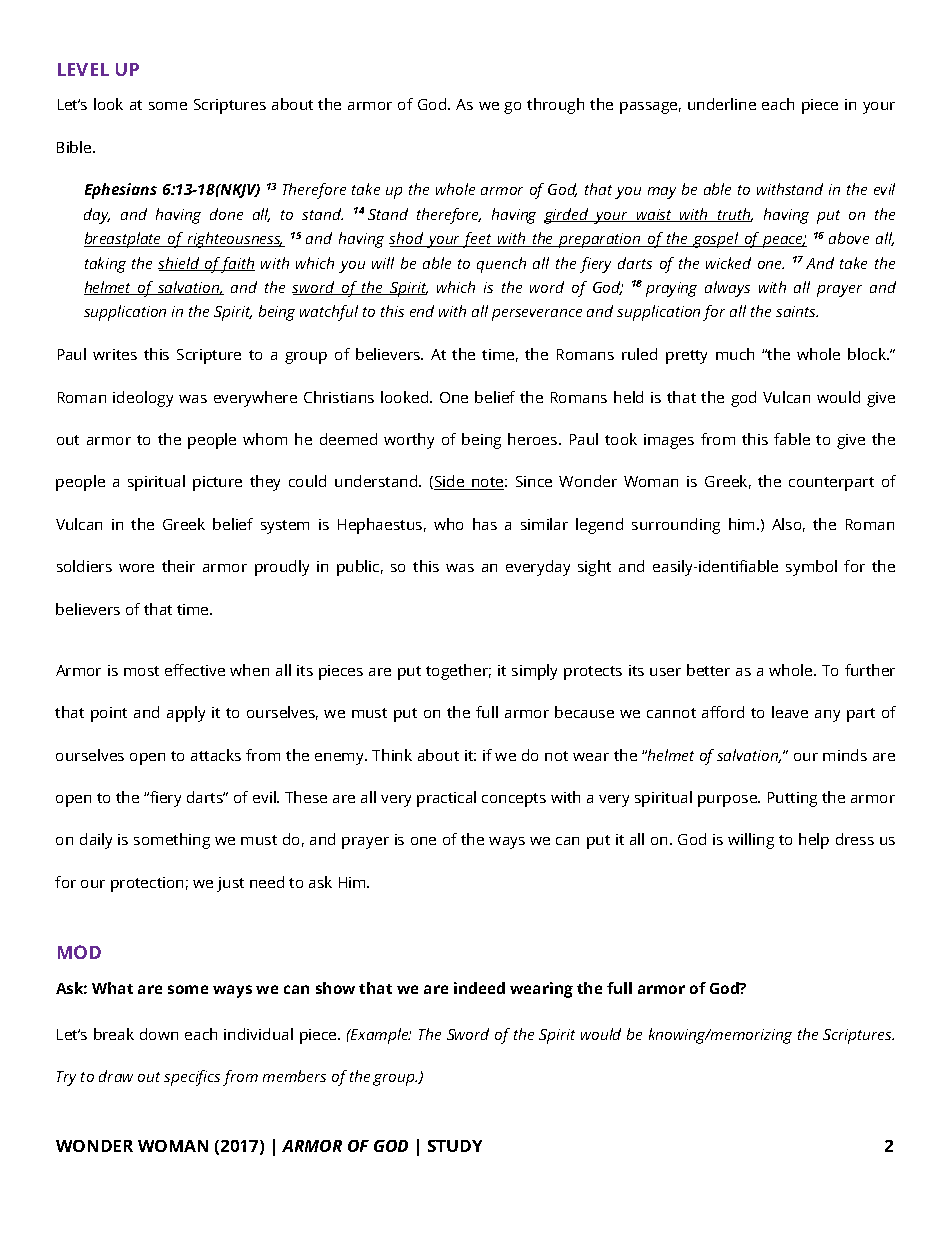 Image resolution: width=952 pixels, height=1233 pixels. I want to click on their, so click(178, 566).
